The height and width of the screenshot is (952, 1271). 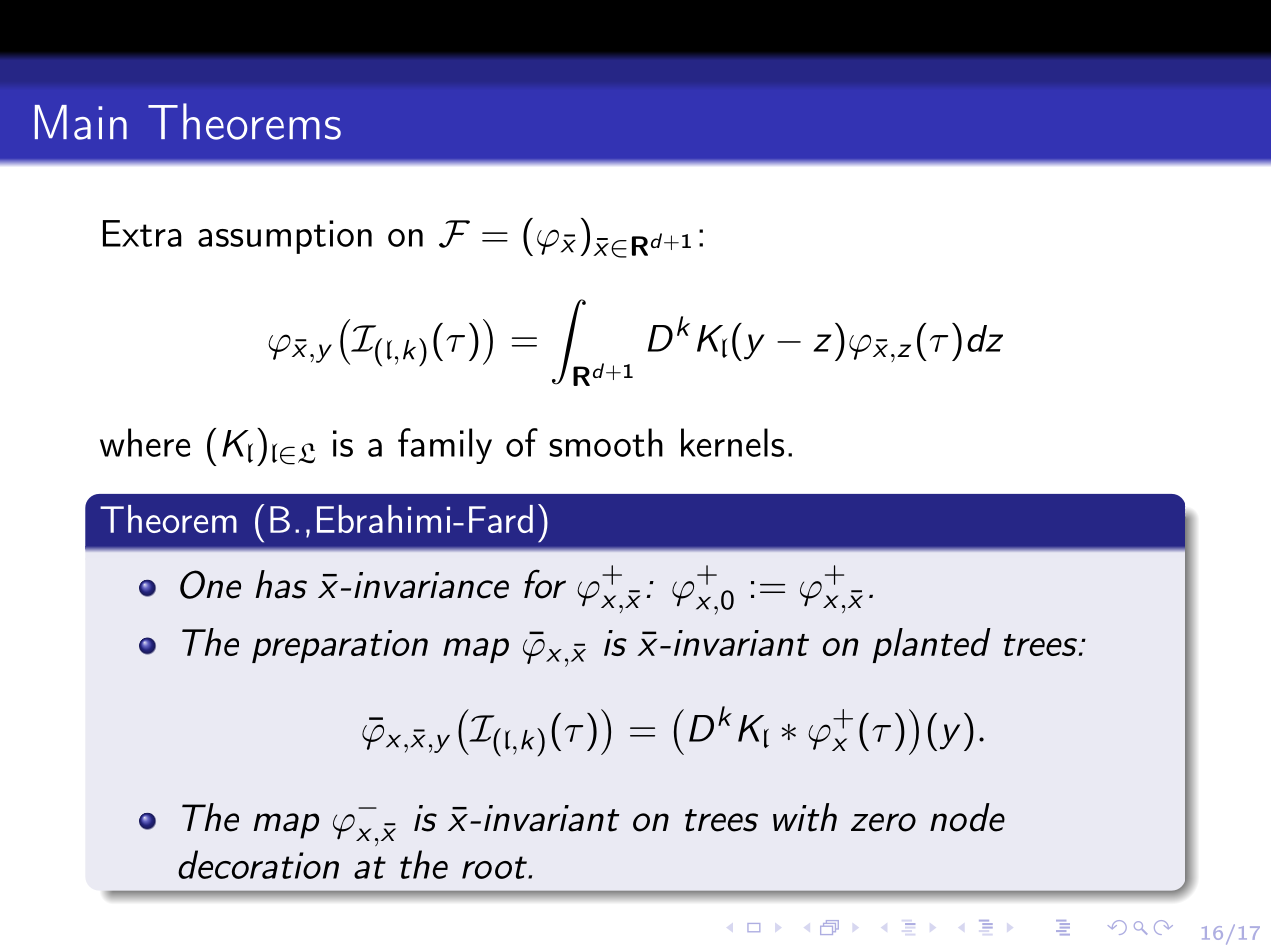 I want to click on family, so click(x=445, y=446).
